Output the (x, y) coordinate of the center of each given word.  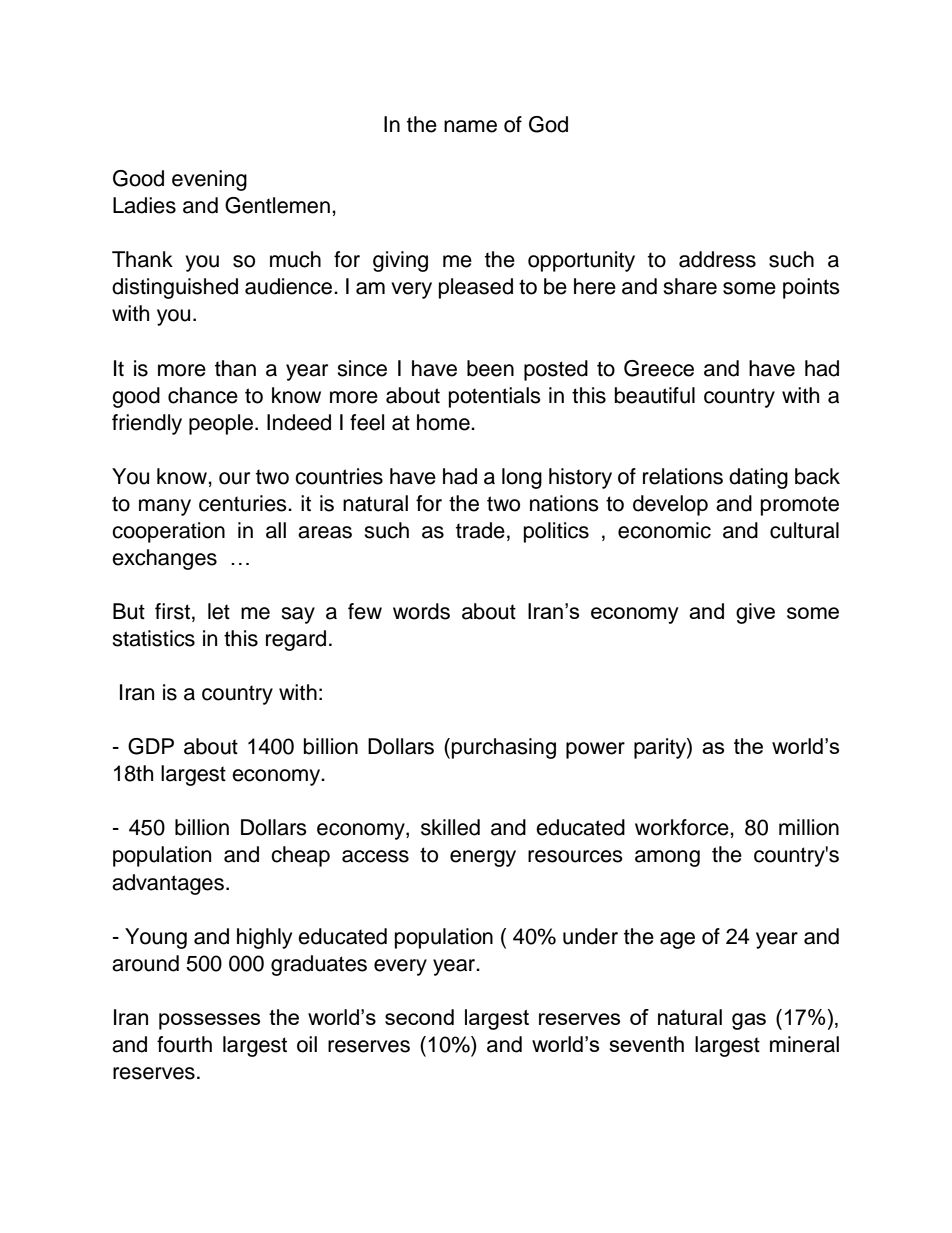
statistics (153, 638)
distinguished (175, 288)
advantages (168, 884)
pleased (476, 288)
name (470, 126)
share (690, 286)
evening (209, 180)
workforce (683, 827)
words (421, 611)
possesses (209, 1021)
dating (758, 478)
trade (480, 530)
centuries (244, 503)
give (755, 613)
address (717, 259)
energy (483, 858)
